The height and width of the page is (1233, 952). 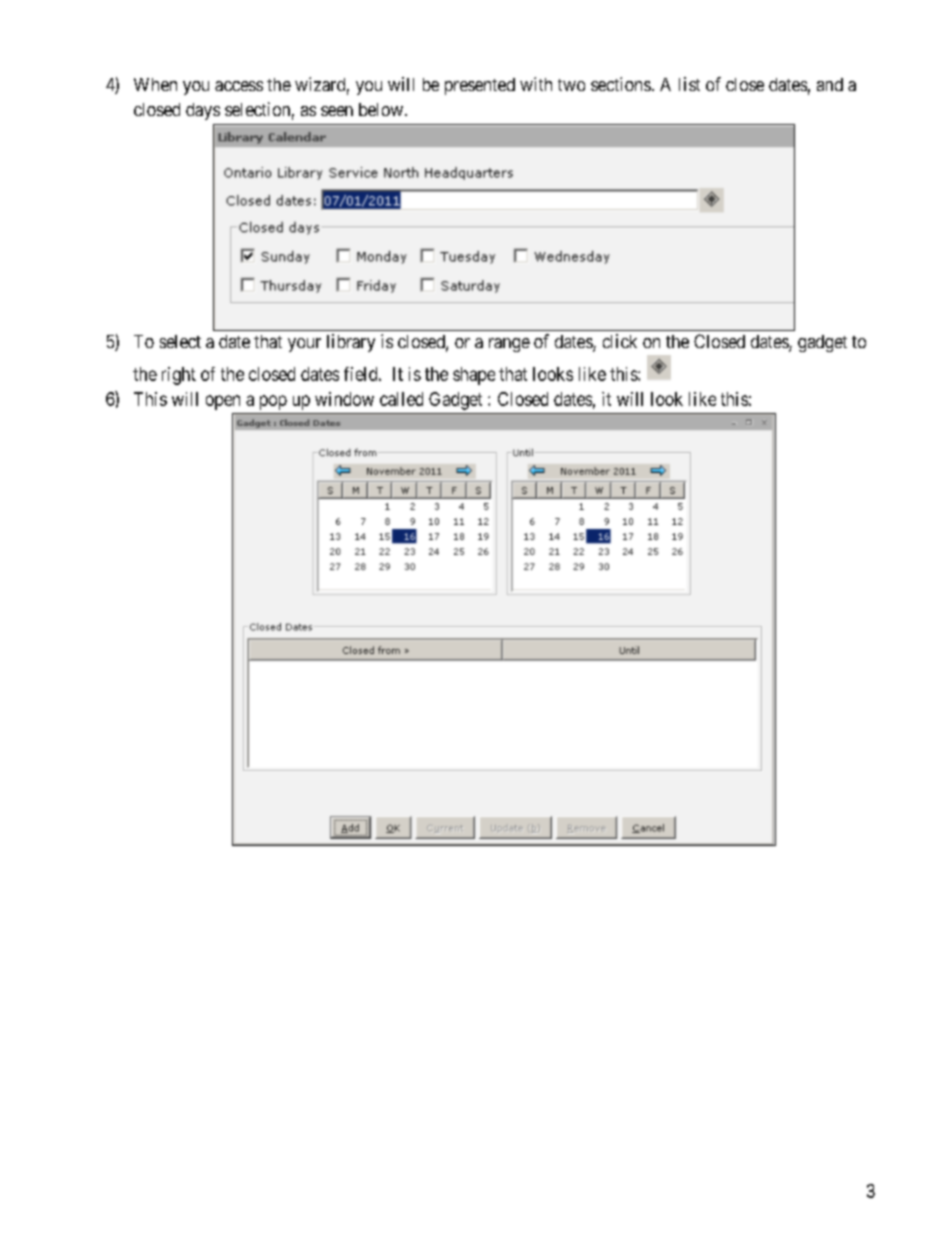 I want to click on presented, so click(x=480, y=86).
